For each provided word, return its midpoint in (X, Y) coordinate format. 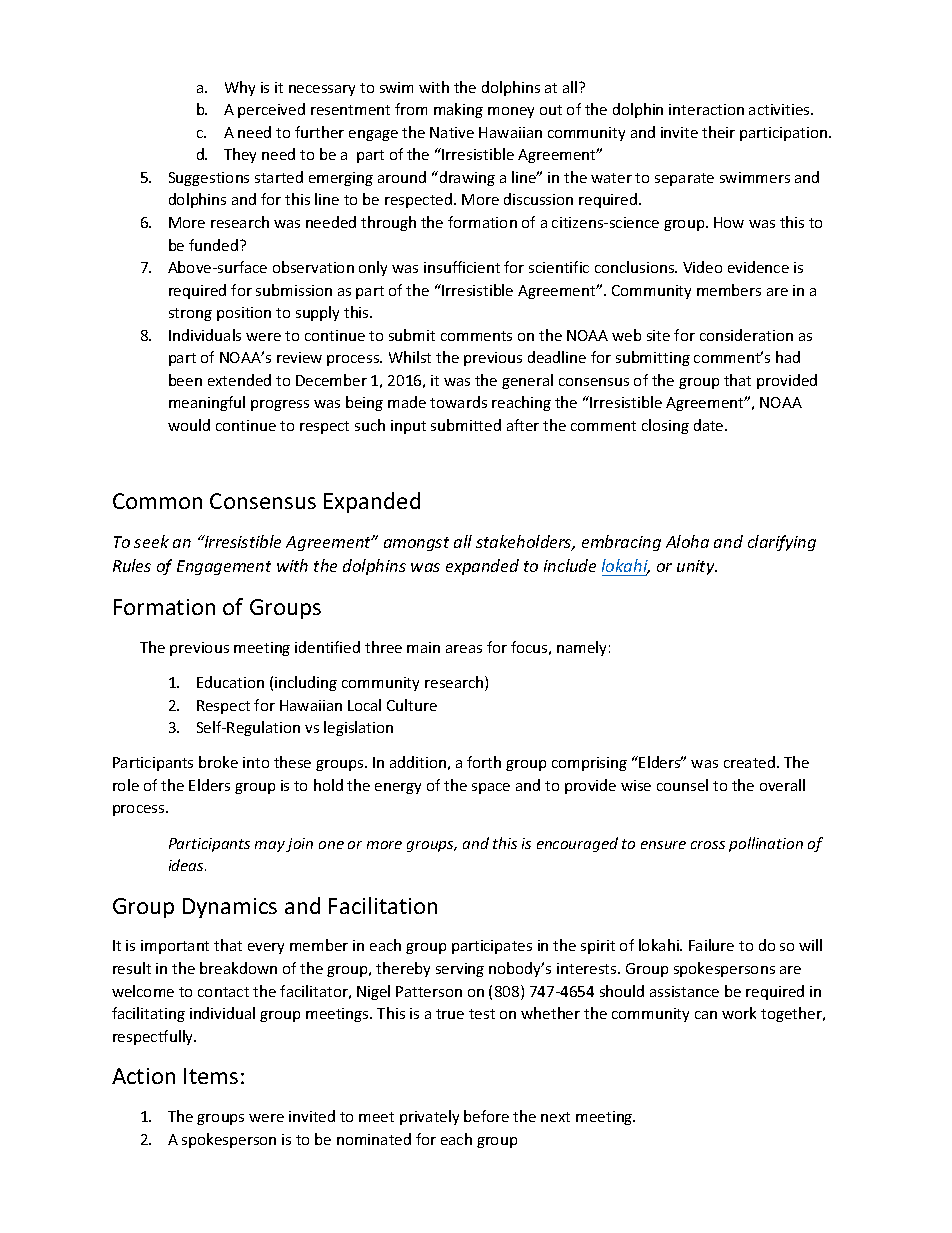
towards (458, 402)
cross (708, 845)
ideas (187, 865)
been (185, 380)
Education (230, 682)
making (458, 110)
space (491, 788)
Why (240, 88)
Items (211, 1076)
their (718, 132)
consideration (746, 335)
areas (464, 649)
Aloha (687, 541)
